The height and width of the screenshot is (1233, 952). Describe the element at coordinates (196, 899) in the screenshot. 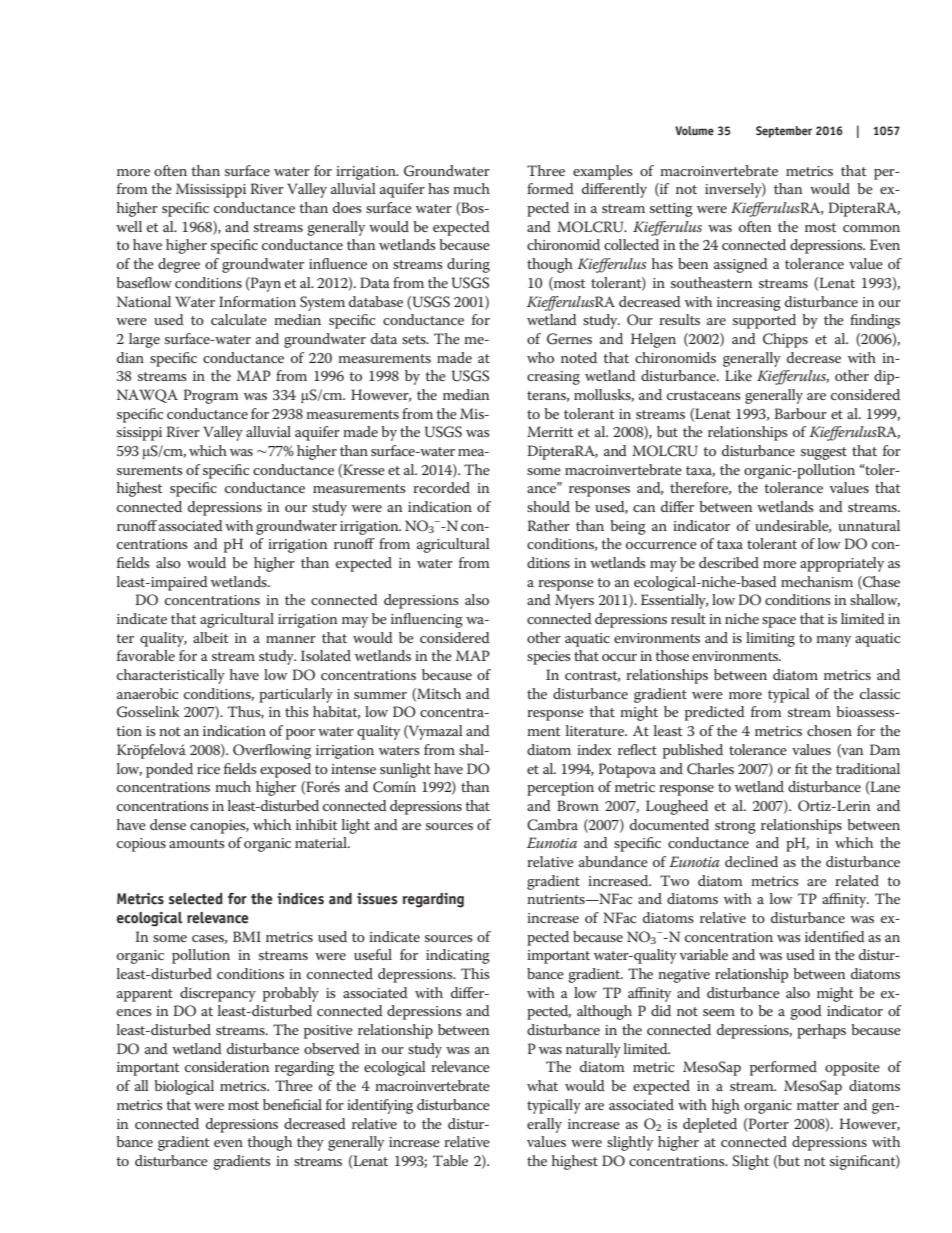

I see `selected` at that location.
